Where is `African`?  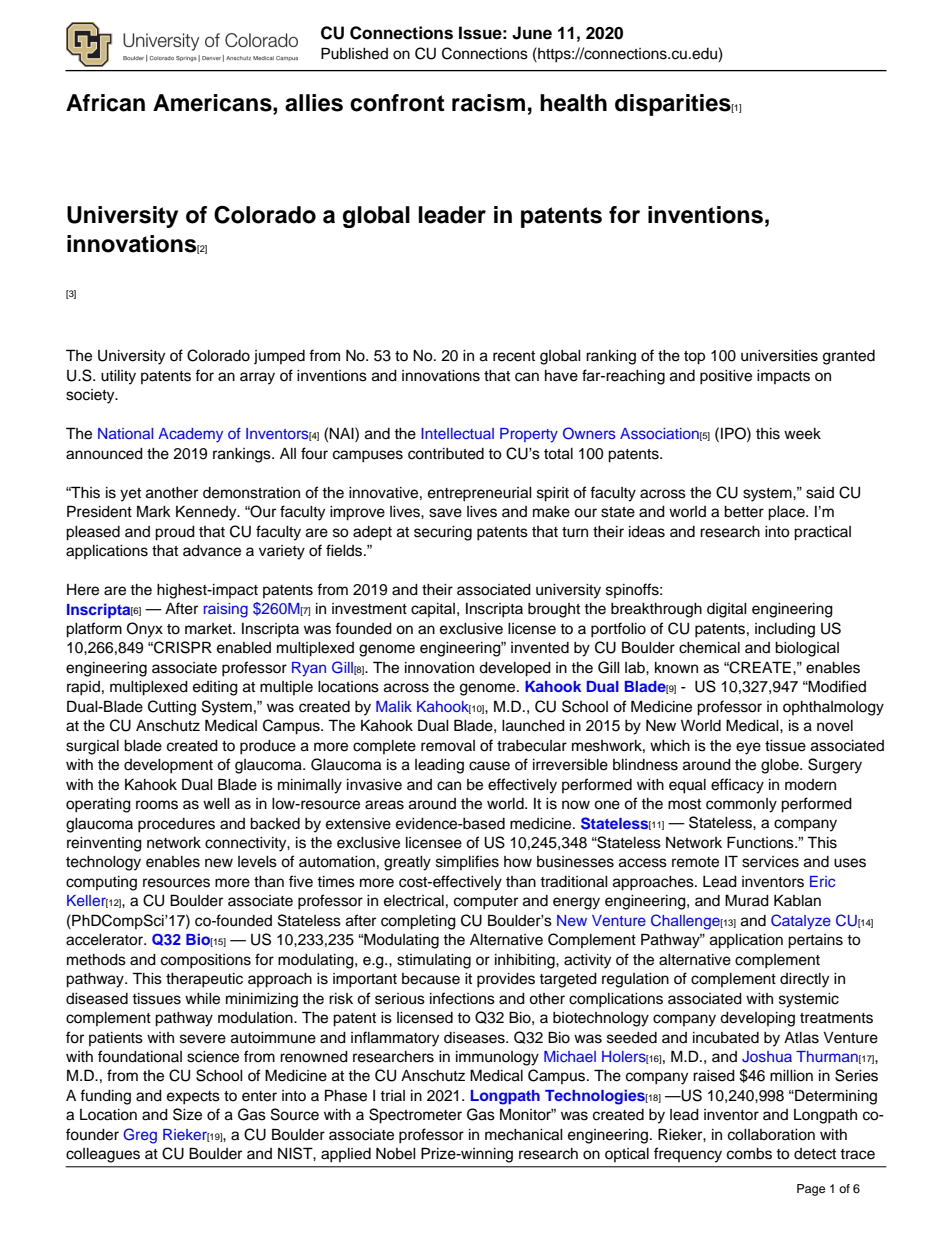
African is located at coordinates (105, 103).
